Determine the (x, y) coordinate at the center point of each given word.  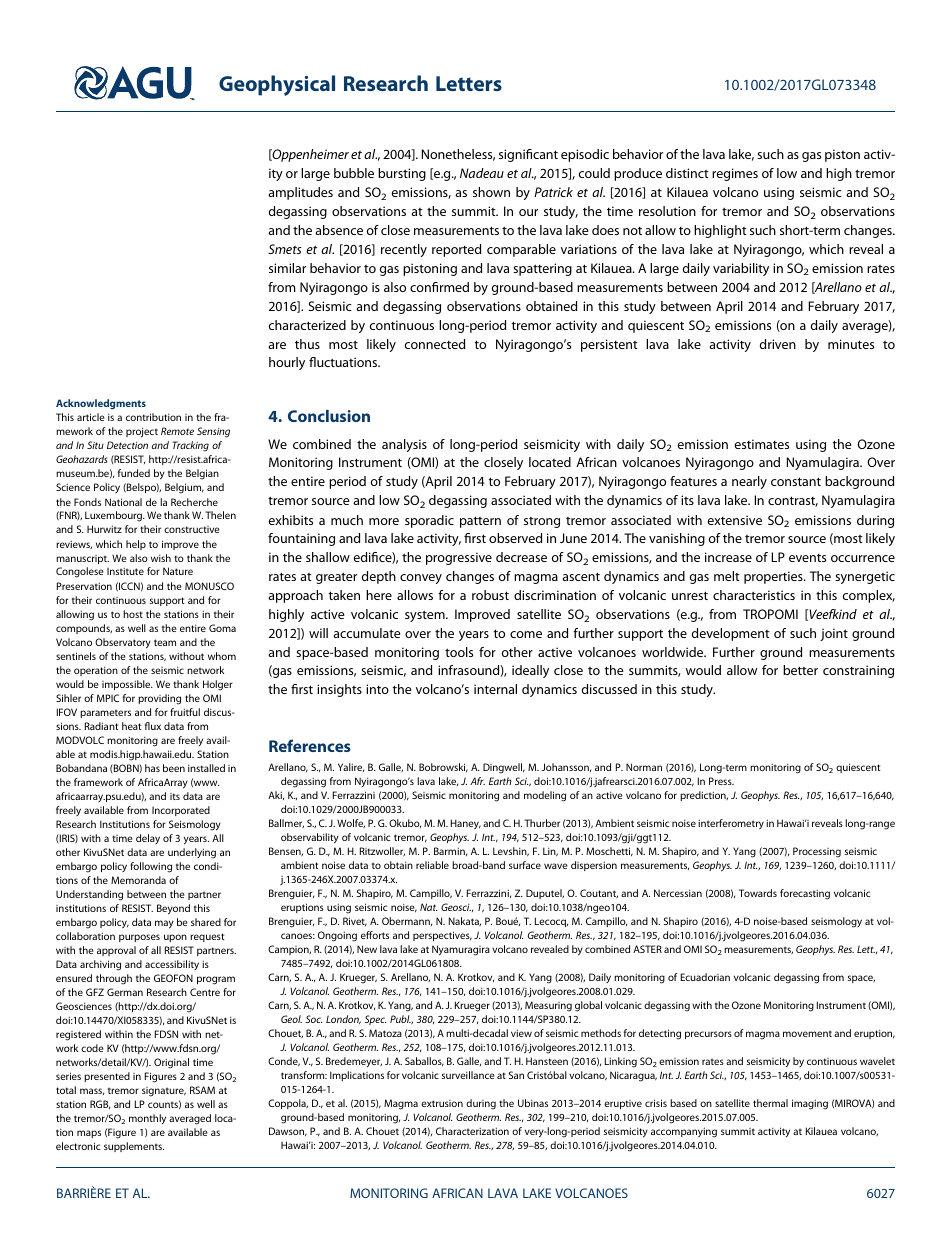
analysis (404, 445)
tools (459, 652)
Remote (177, 431)
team (165, 642)
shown (491, 192)
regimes (735, 174)
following (151, 867)
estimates (762, 444)
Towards (758, 893)
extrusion (442, 1103)
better (800, 670)
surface (525, 865)
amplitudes (300, 193)
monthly (147, 1119)
